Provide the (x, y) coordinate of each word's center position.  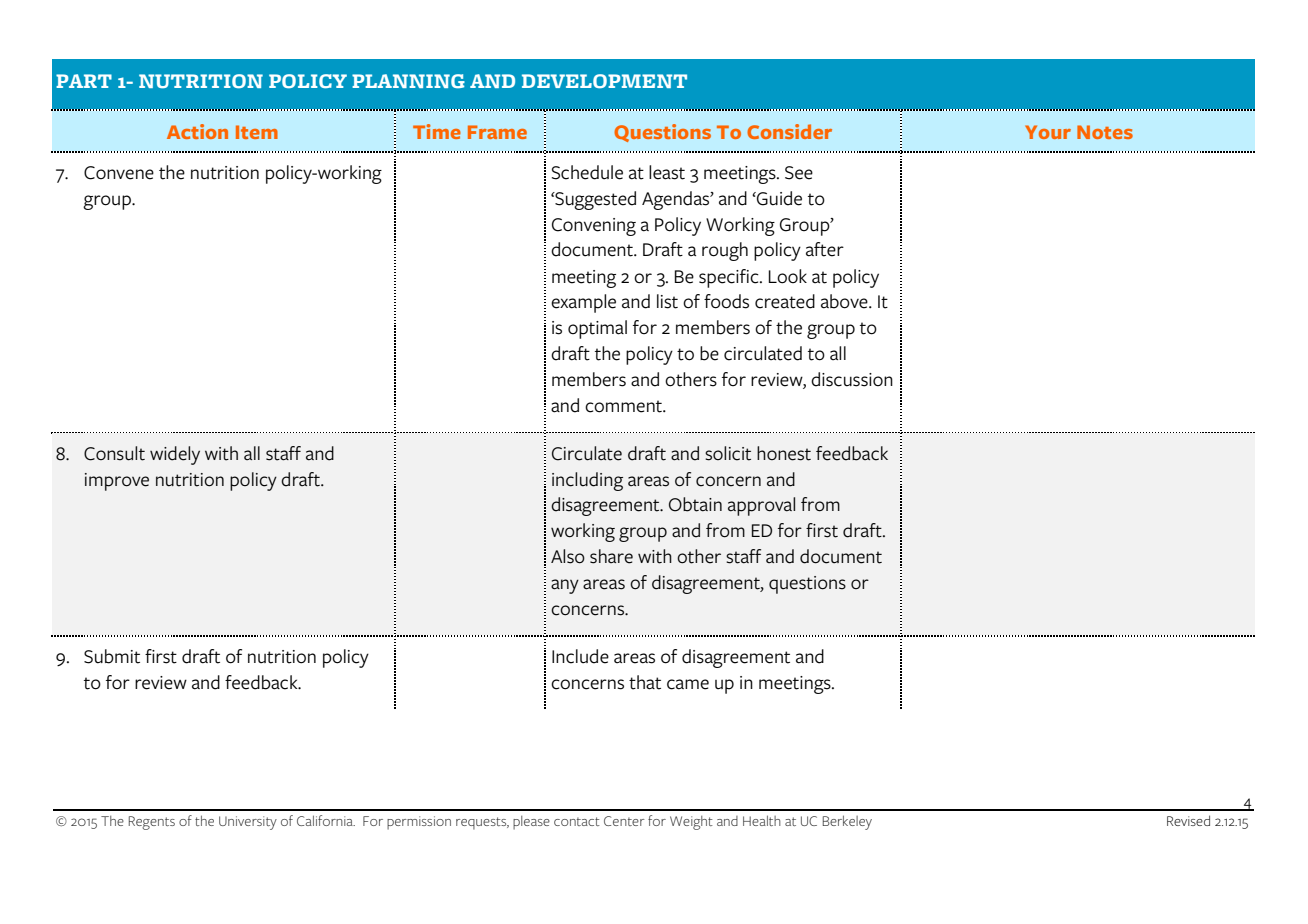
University (248, 823)
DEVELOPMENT (604, 81)
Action (197, 131)
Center (624, 821)
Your (1048, 132)
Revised (1188, 820)
